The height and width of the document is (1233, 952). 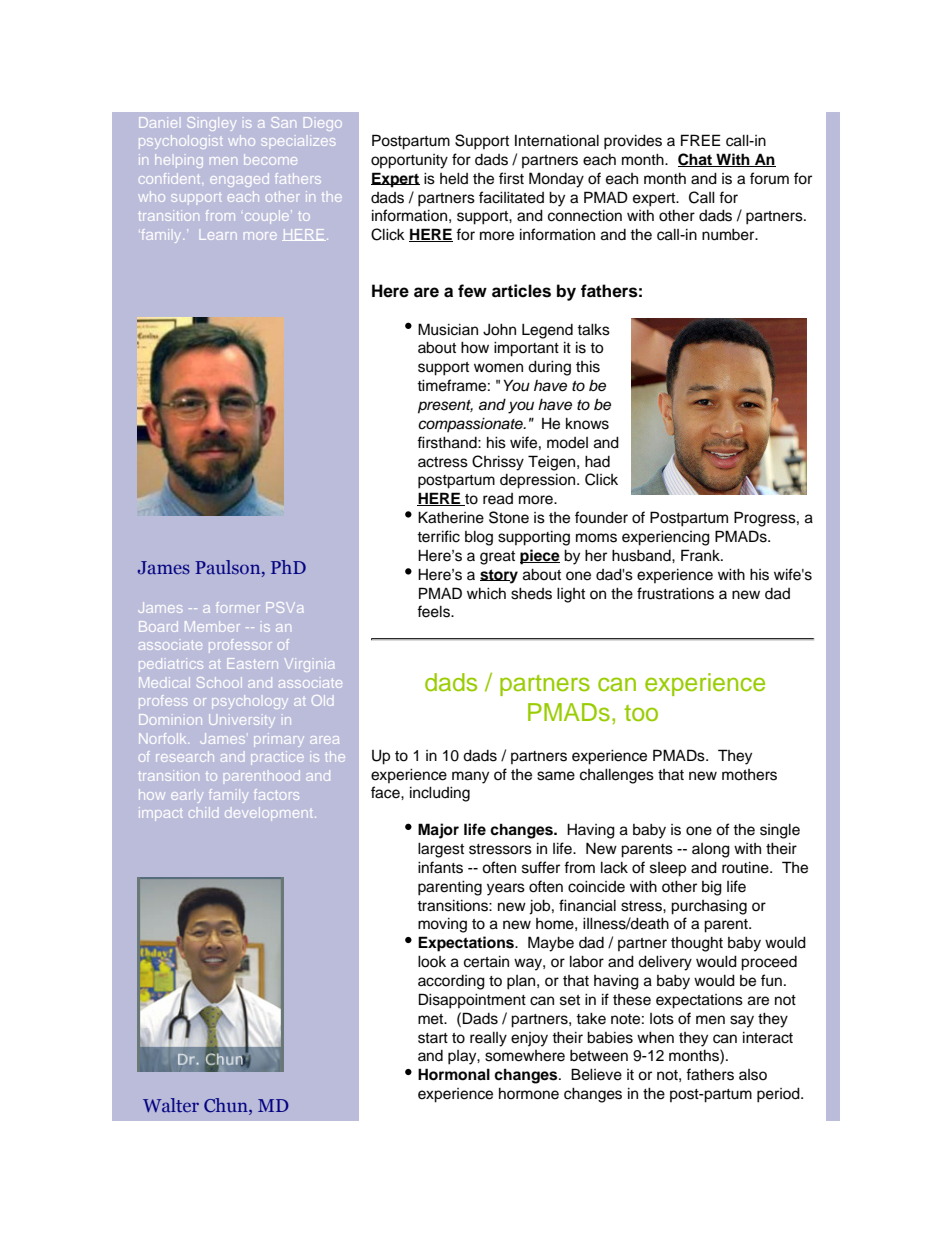 I want to click on too, so click(x=641, y=713).
